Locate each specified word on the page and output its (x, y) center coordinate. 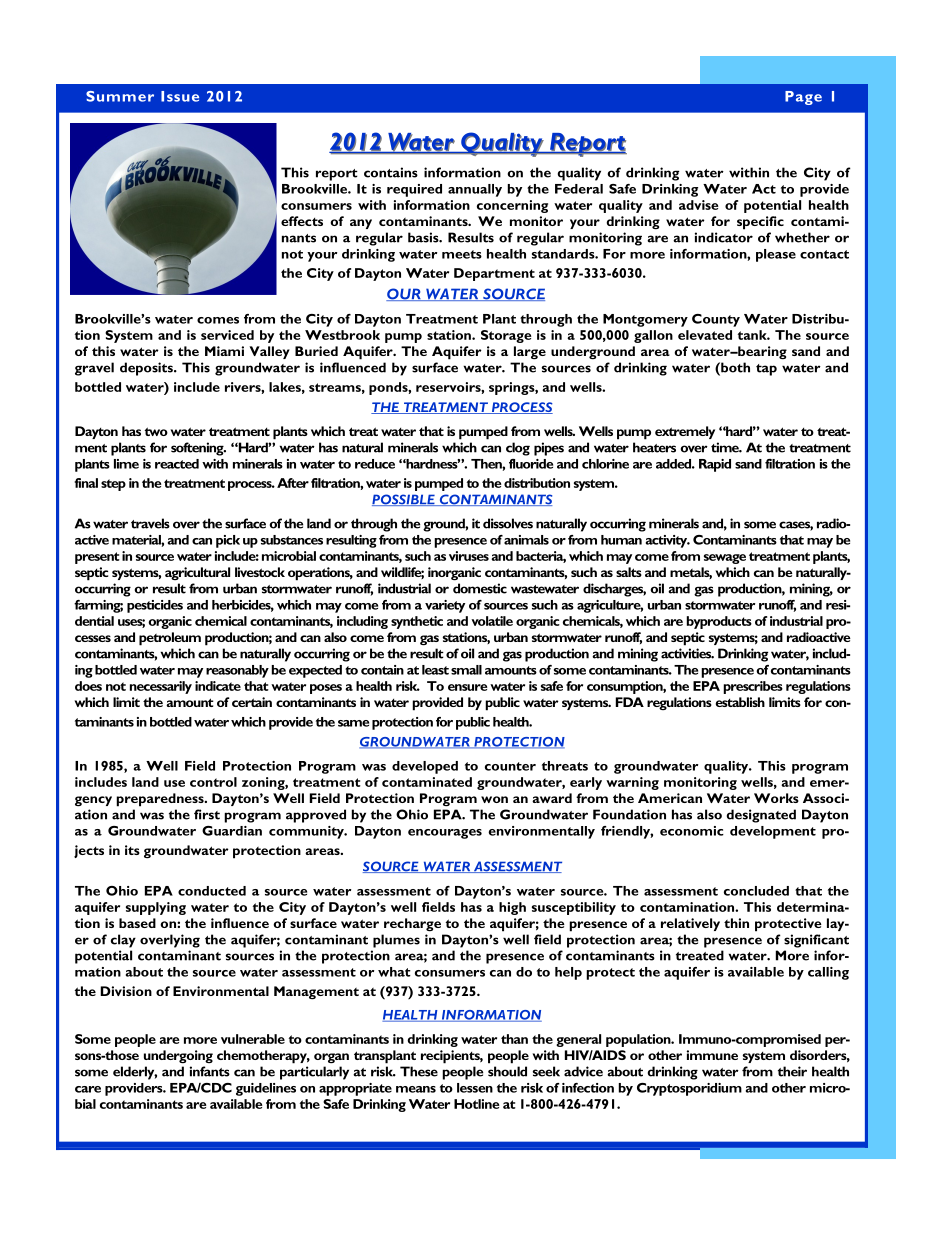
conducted (212, 891)
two (156, 431)
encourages (445, 834)
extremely (685, 432)
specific (760, 223)
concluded (756, 891)
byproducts (719, 622)
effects (302, 221)
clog (518, 449)
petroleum (170, 639)
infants (210, 1071)
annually (475, 190)
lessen (475, 1088)
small (466, 670)
